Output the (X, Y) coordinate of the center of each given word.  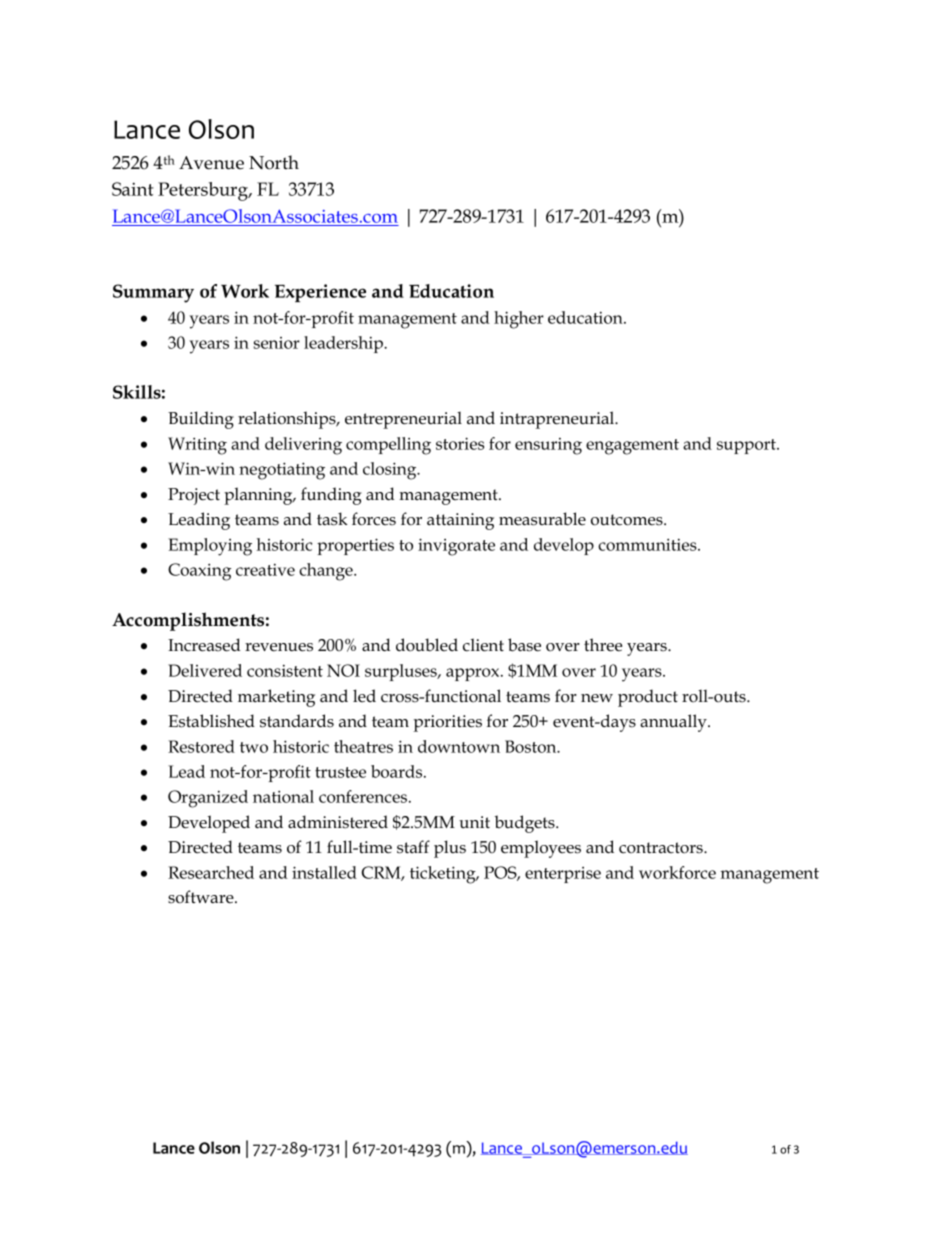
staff (413, 847)
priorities (448, 723)
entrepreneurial (403, 420)
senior (277, 343)
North (274, 162)
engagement (632, 447)
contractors (662, 848)
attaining (460, 521)
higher (519, 320)
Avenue (211, 163)
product (648, 698)
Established (211, 721)
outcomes (628, 520)
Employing (210, 547)
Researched (211, 872)
